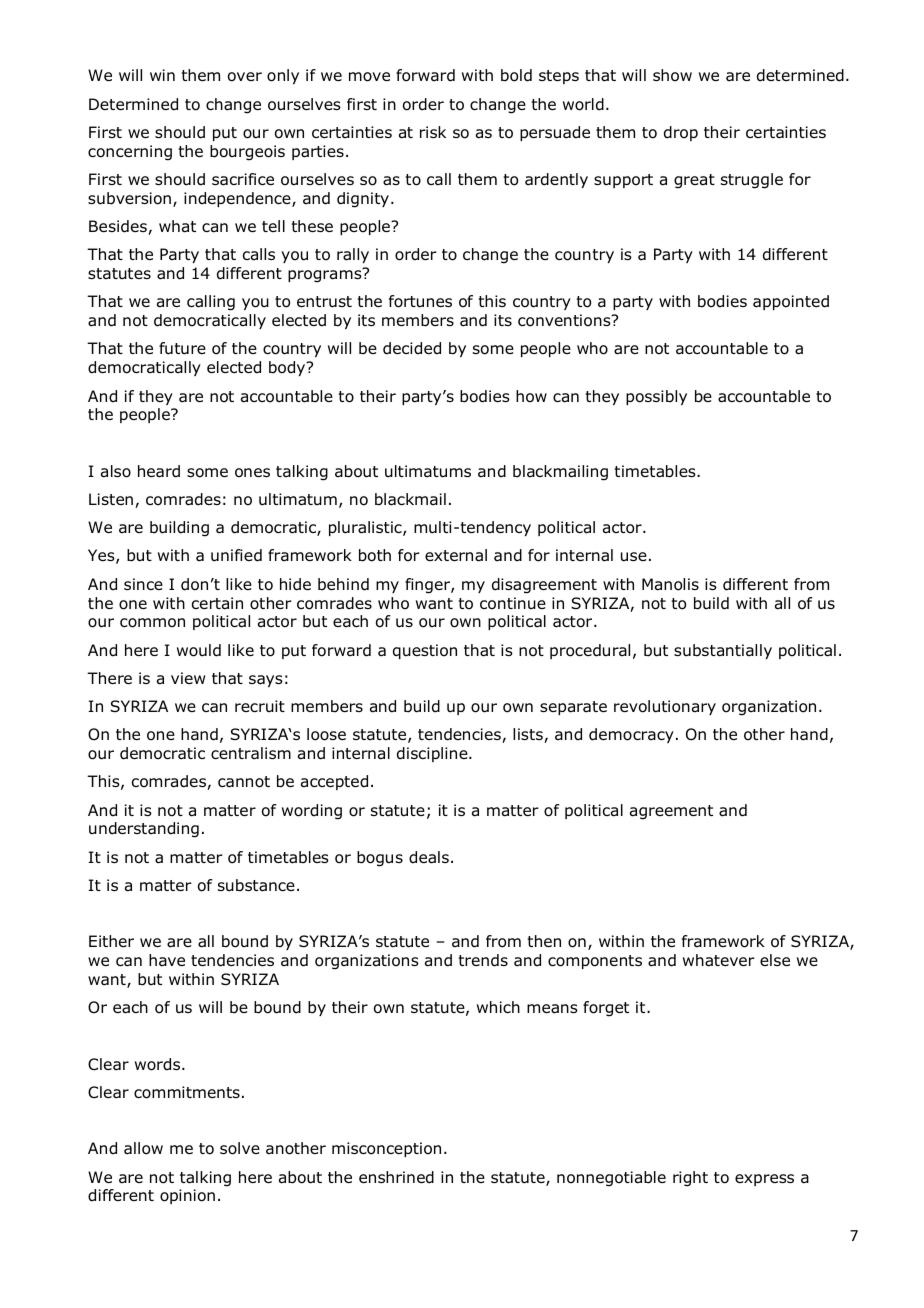 The image size is (924, 1308). What do you see at coordinates (396, 1177) in the page?
I see `enshrined` at bounding box center [396, 1177].
